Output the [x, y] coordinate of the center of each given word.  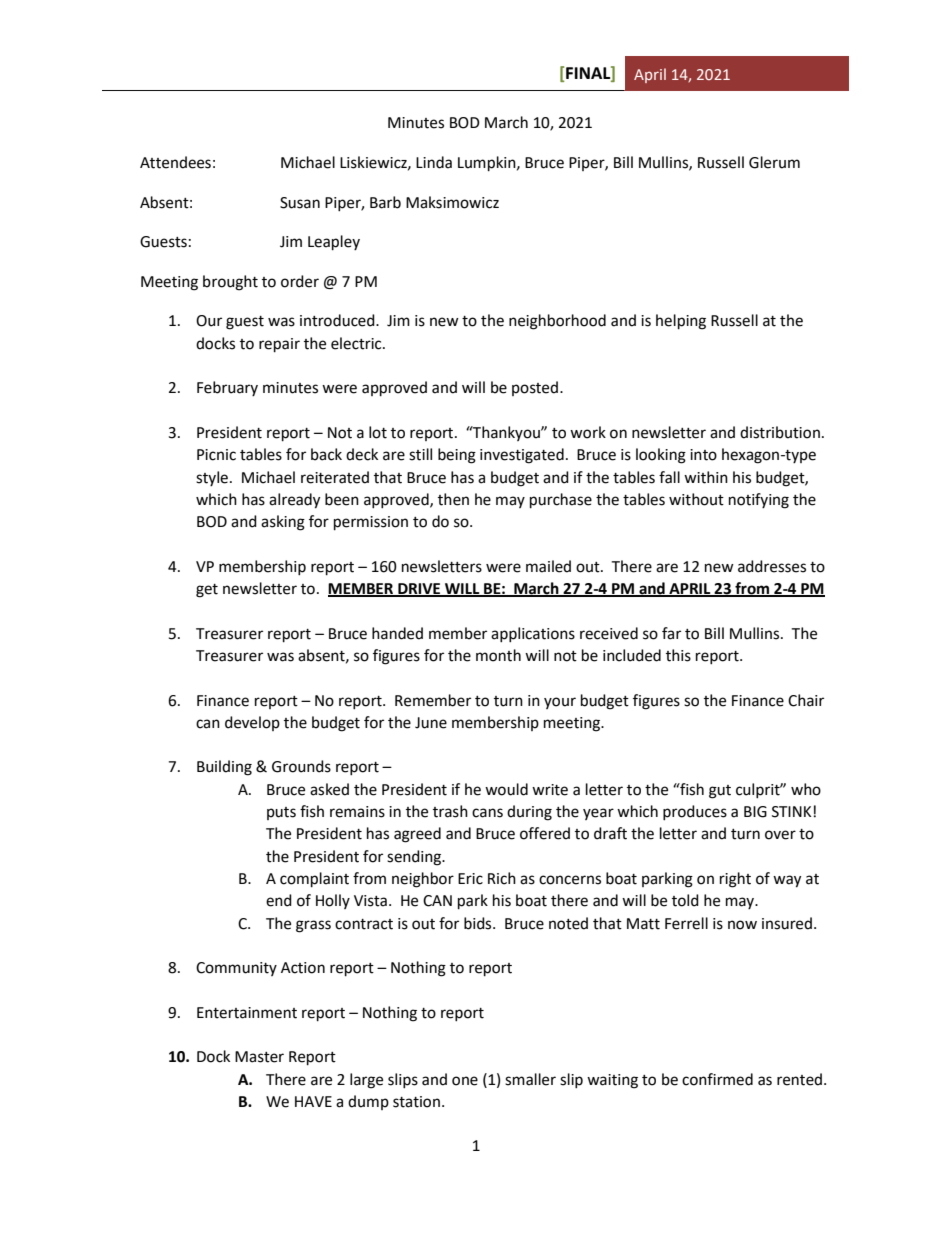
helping [681, 322]
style [213, 478]
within [706, 477]
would [506, 789]
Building [224, 768]
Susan [300, 203]
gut [720, 792]
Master [259, 1057]
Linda [434, 162]
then [453, 499]
